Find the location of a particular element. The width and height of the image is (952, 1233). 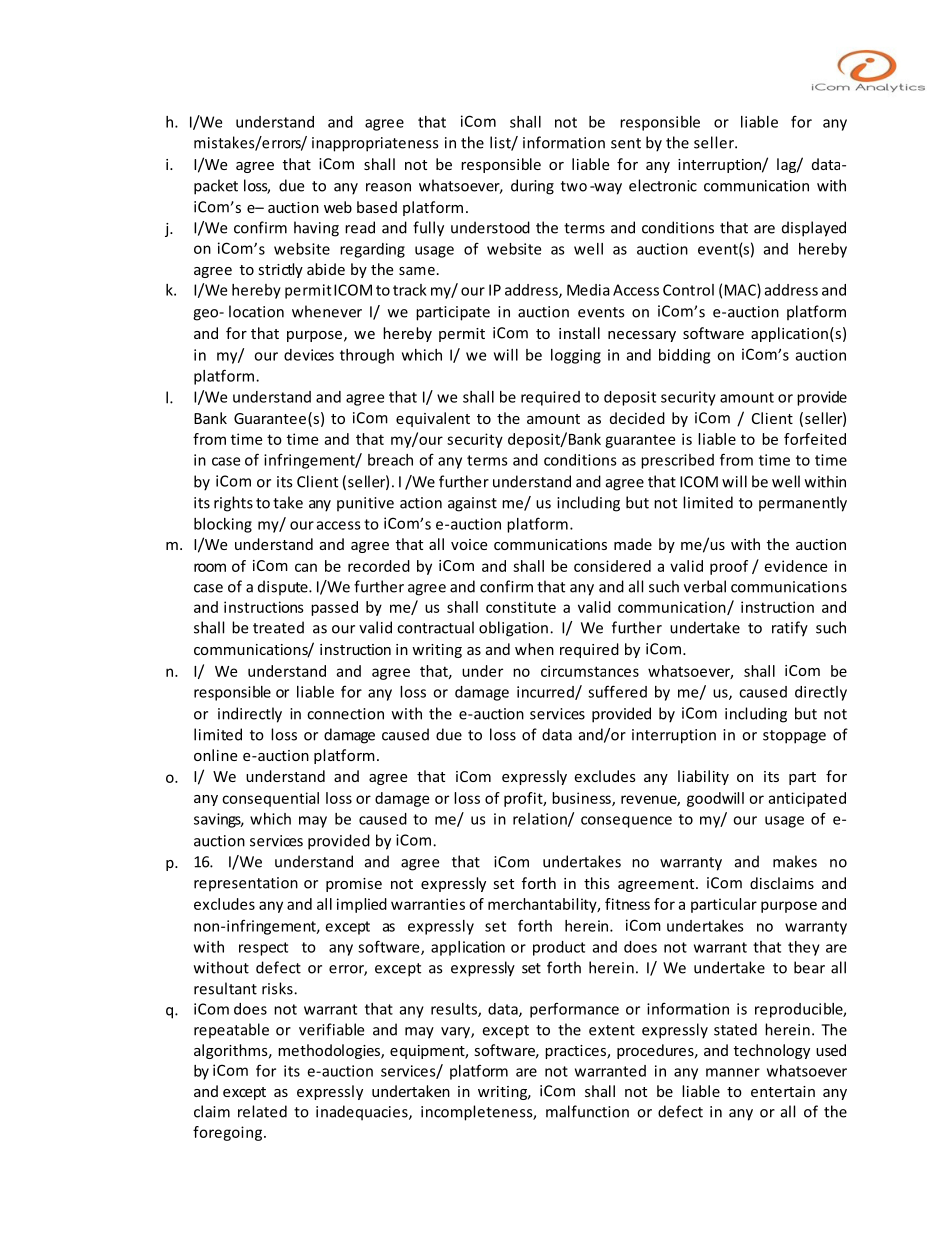

displayed is located at coordinates (814, 229).
